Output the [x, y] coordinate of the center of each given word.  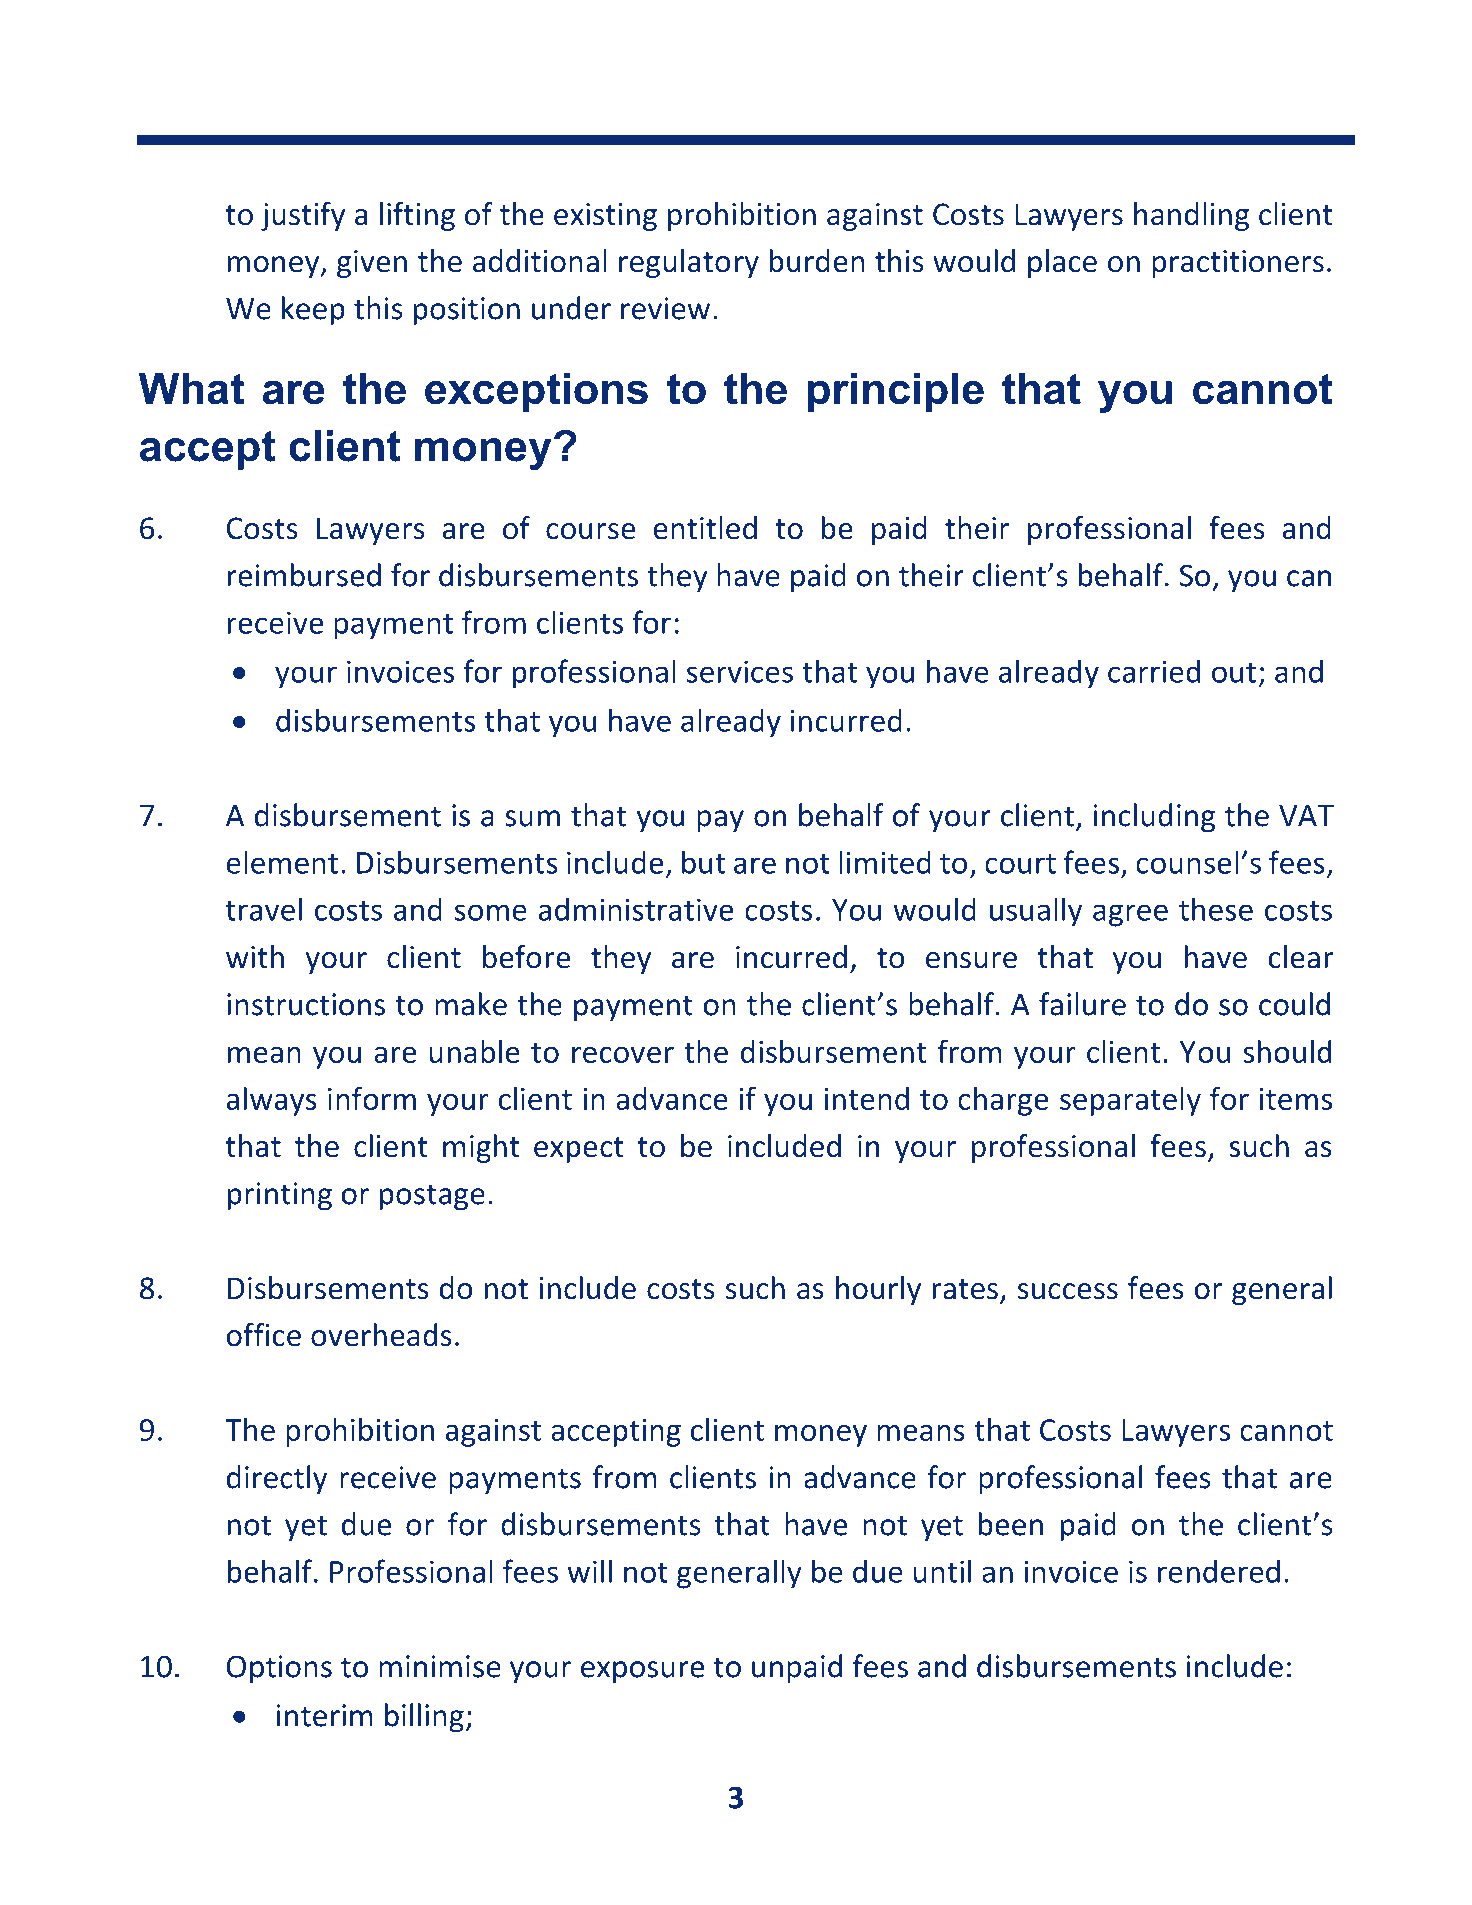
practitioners [1238, 264]
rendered [1219, 1571]
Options [279, 1669]
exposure [642, 1672]
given [372, 264]
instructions [306, 1004]
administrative [636, 909]
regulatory [689, 263]
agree [1130, 915]
